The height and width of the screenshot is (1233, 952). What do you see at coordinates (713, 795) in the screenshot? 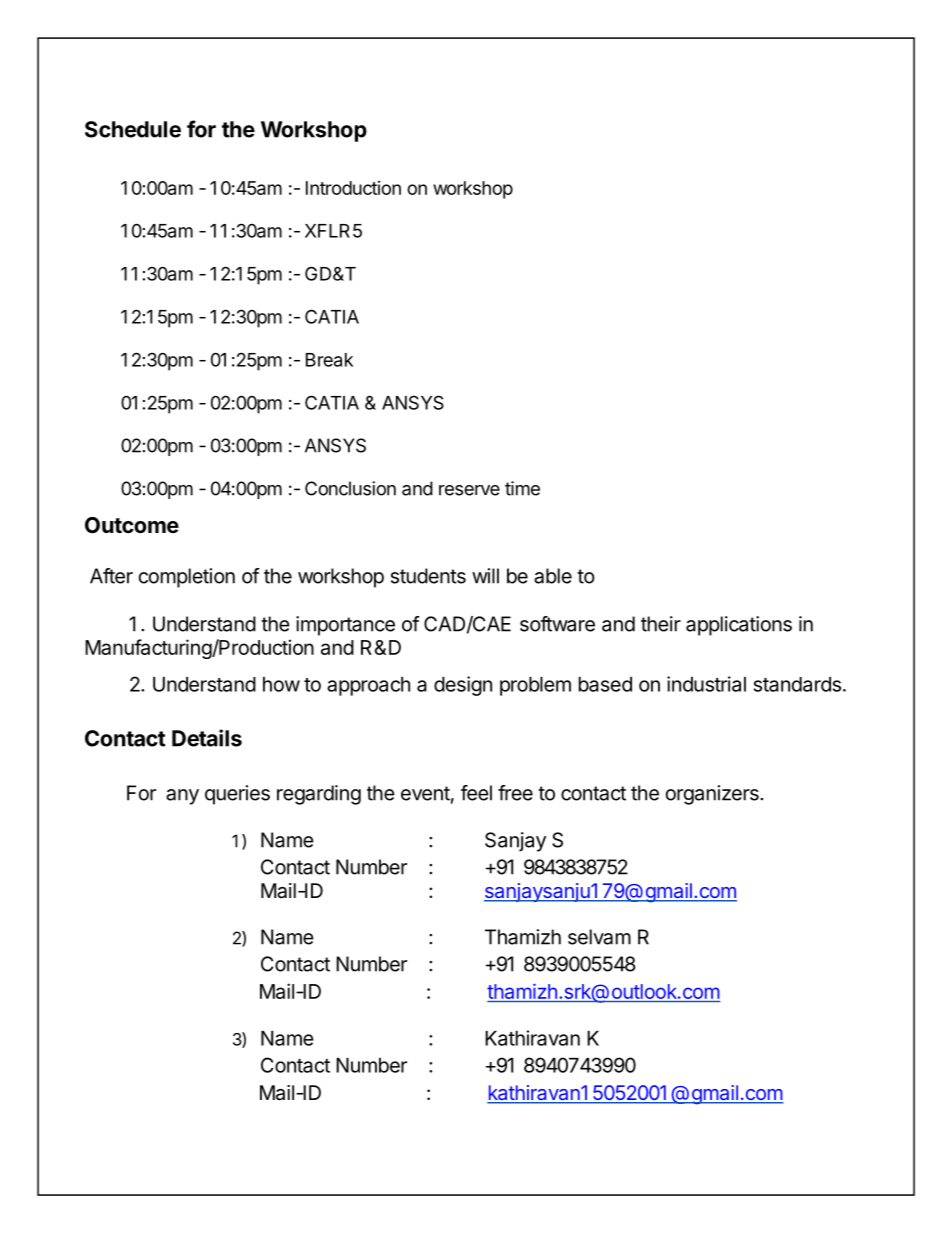
I see `organizers` at bounding box center [713, 795].
